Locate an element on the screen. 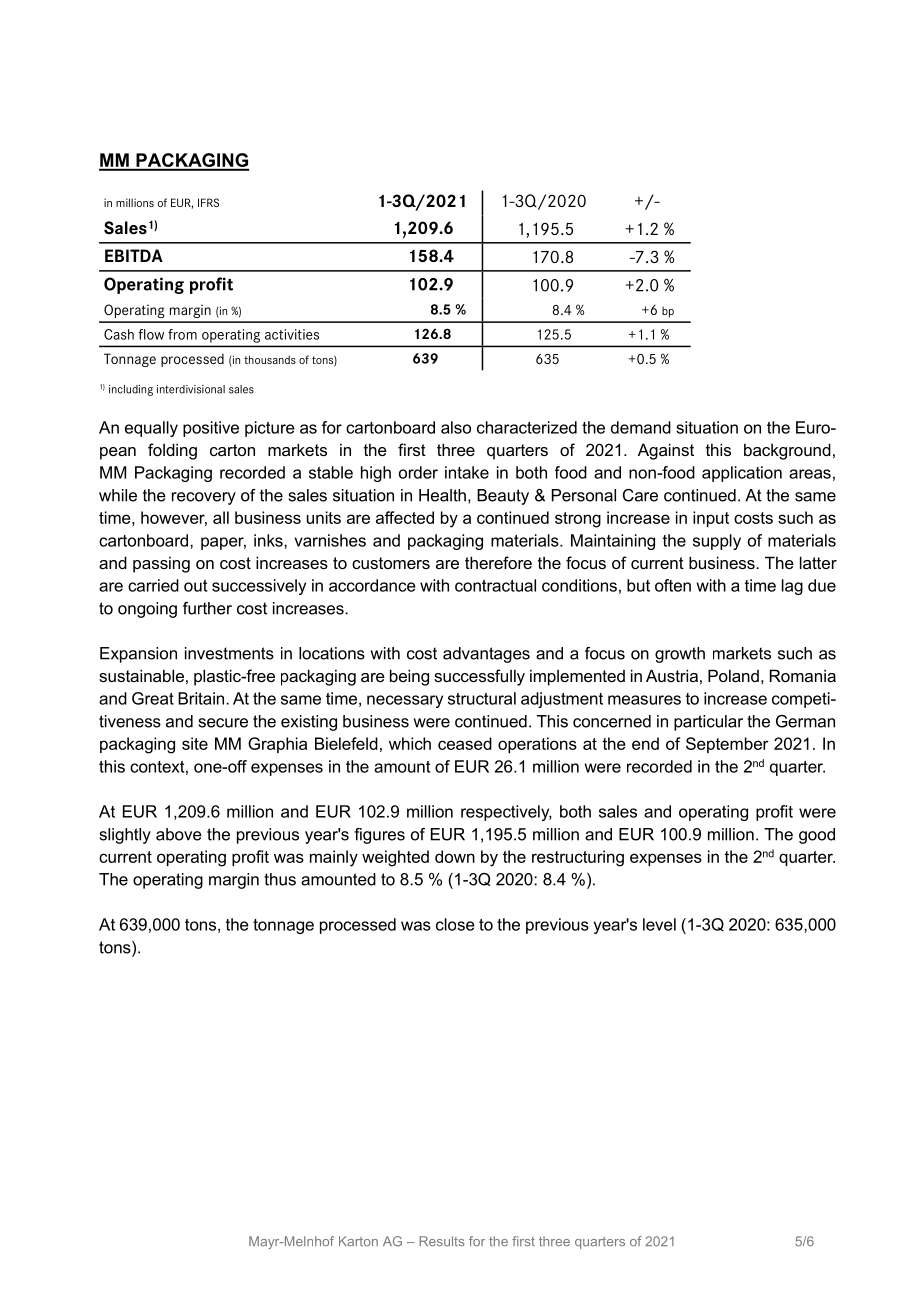 The width and height of the screenshot is (924, 1308). level is located at coordinates (659, 924).
